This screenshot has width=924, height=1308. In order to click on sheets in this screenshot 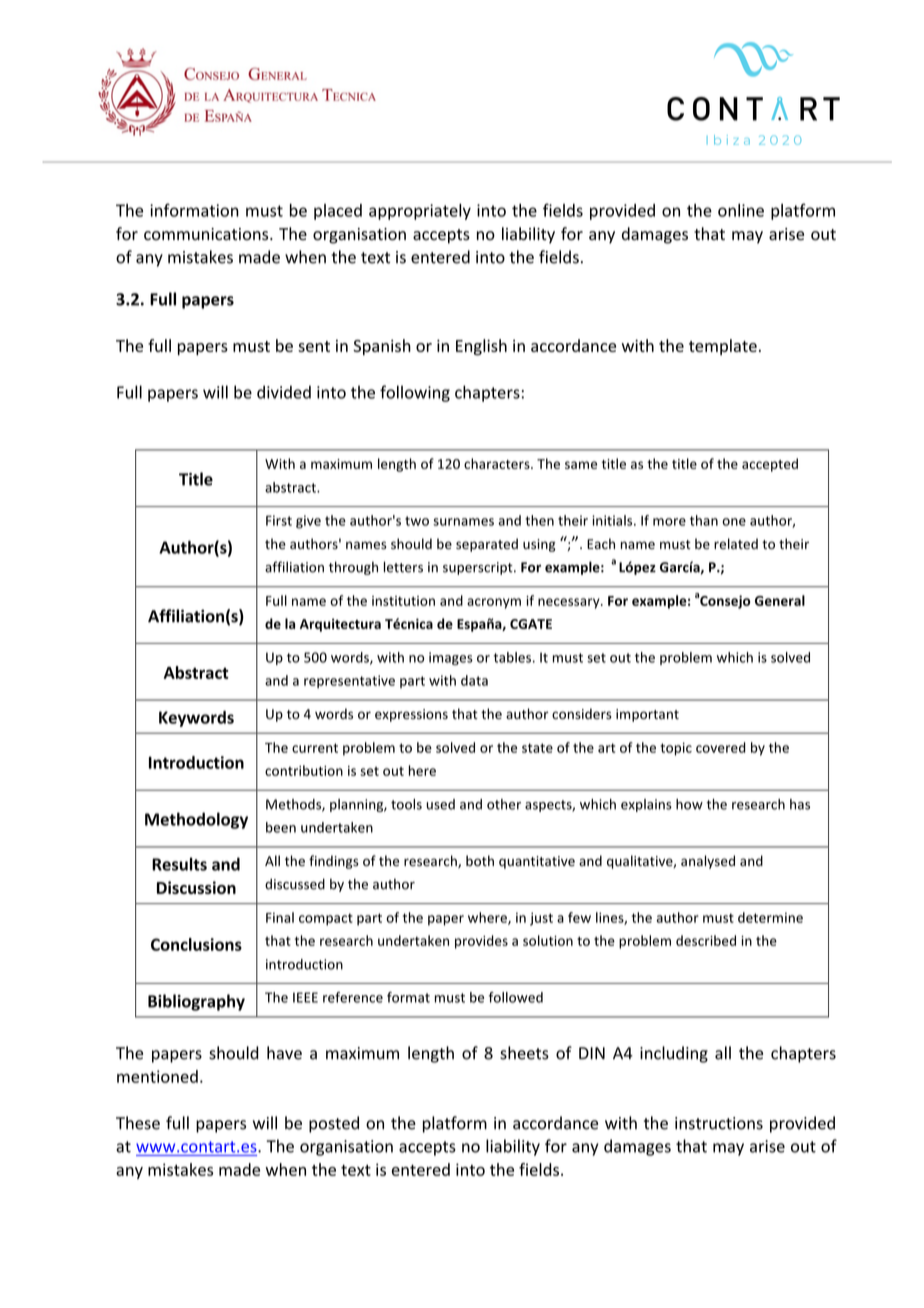, I will do `click(524, 1053)`.
